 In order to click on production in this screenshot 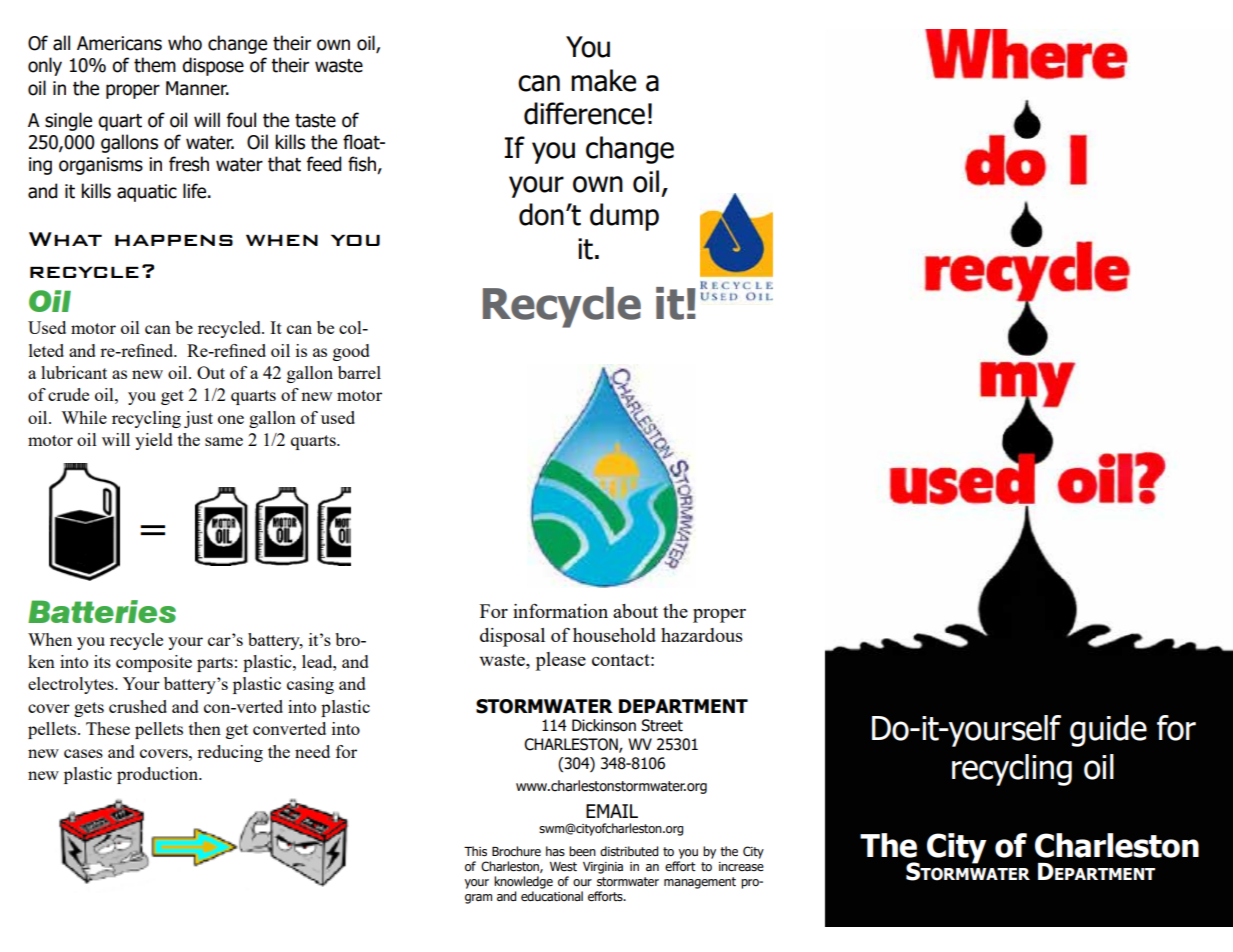, I will do `click(159, 775)`.
